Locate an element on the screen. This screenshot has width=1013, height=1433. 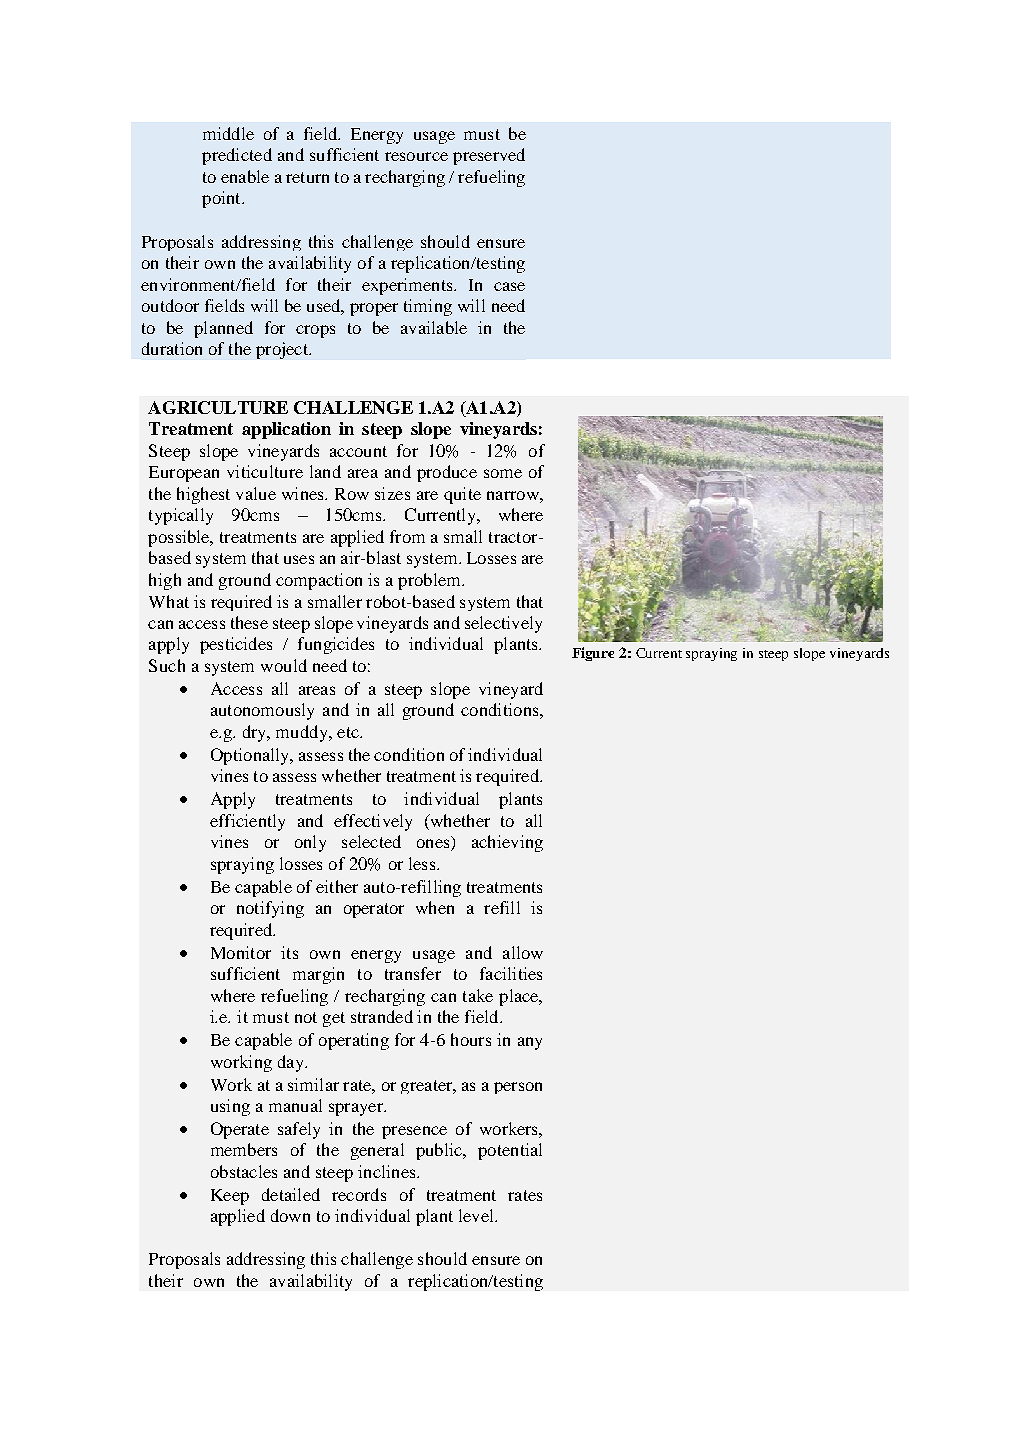
Keep is located at coordinates (230, 1197).
